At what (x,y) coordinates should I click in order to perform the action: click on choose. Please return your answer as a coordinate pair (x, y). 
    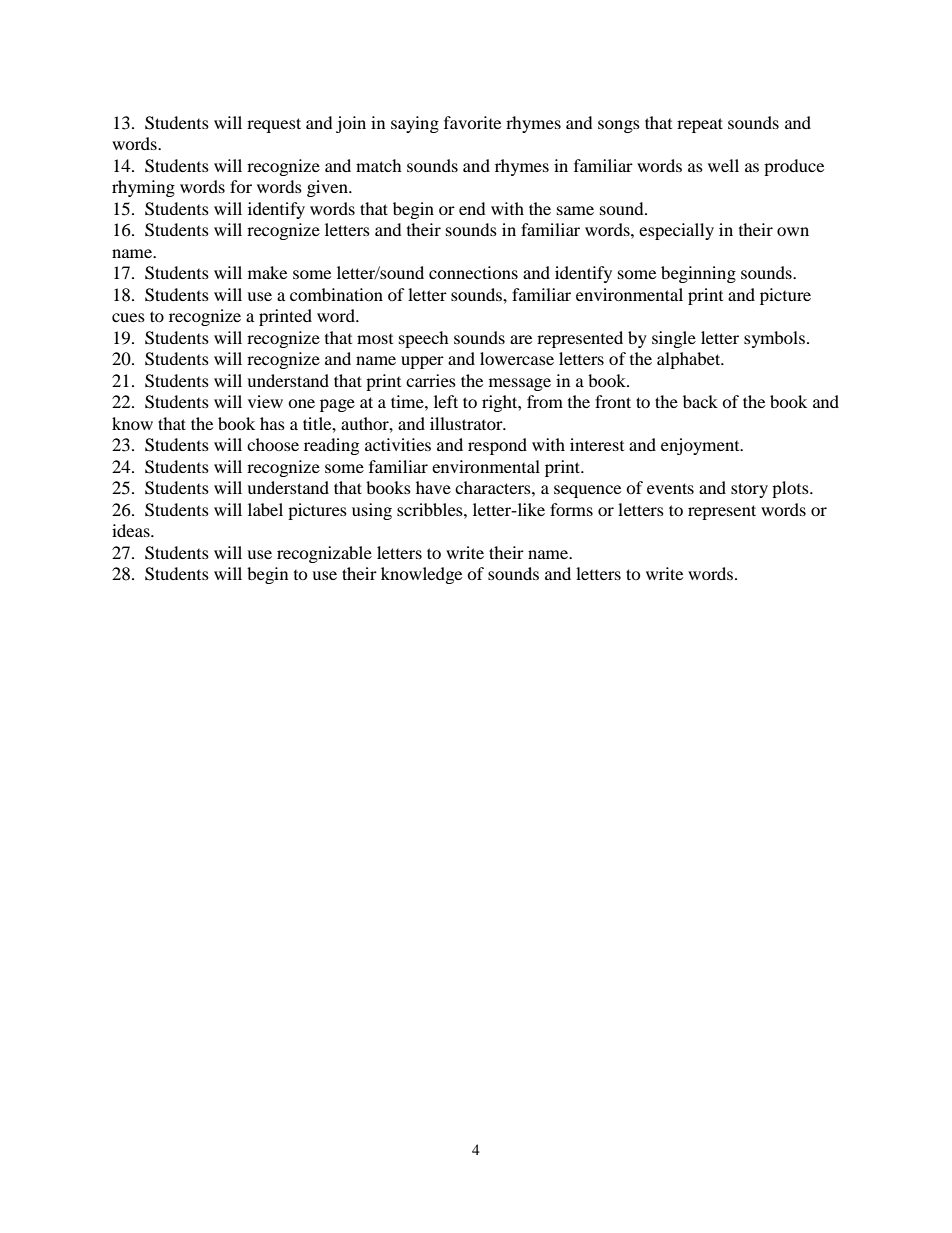
    Looking at the image, I should click on (273, 444).
